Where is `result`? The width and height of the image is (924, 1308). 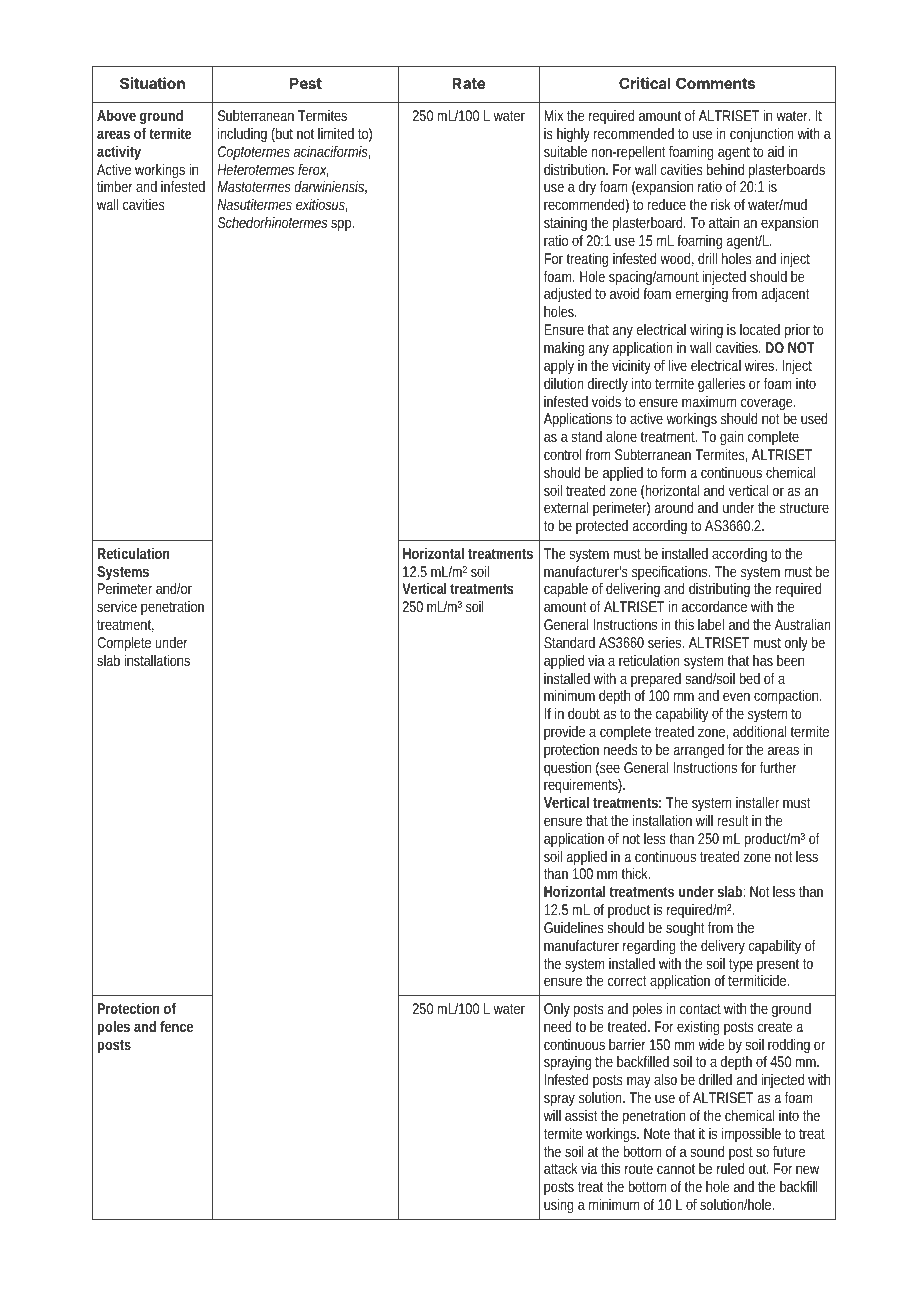
result is located at coordinates (733, 820).
